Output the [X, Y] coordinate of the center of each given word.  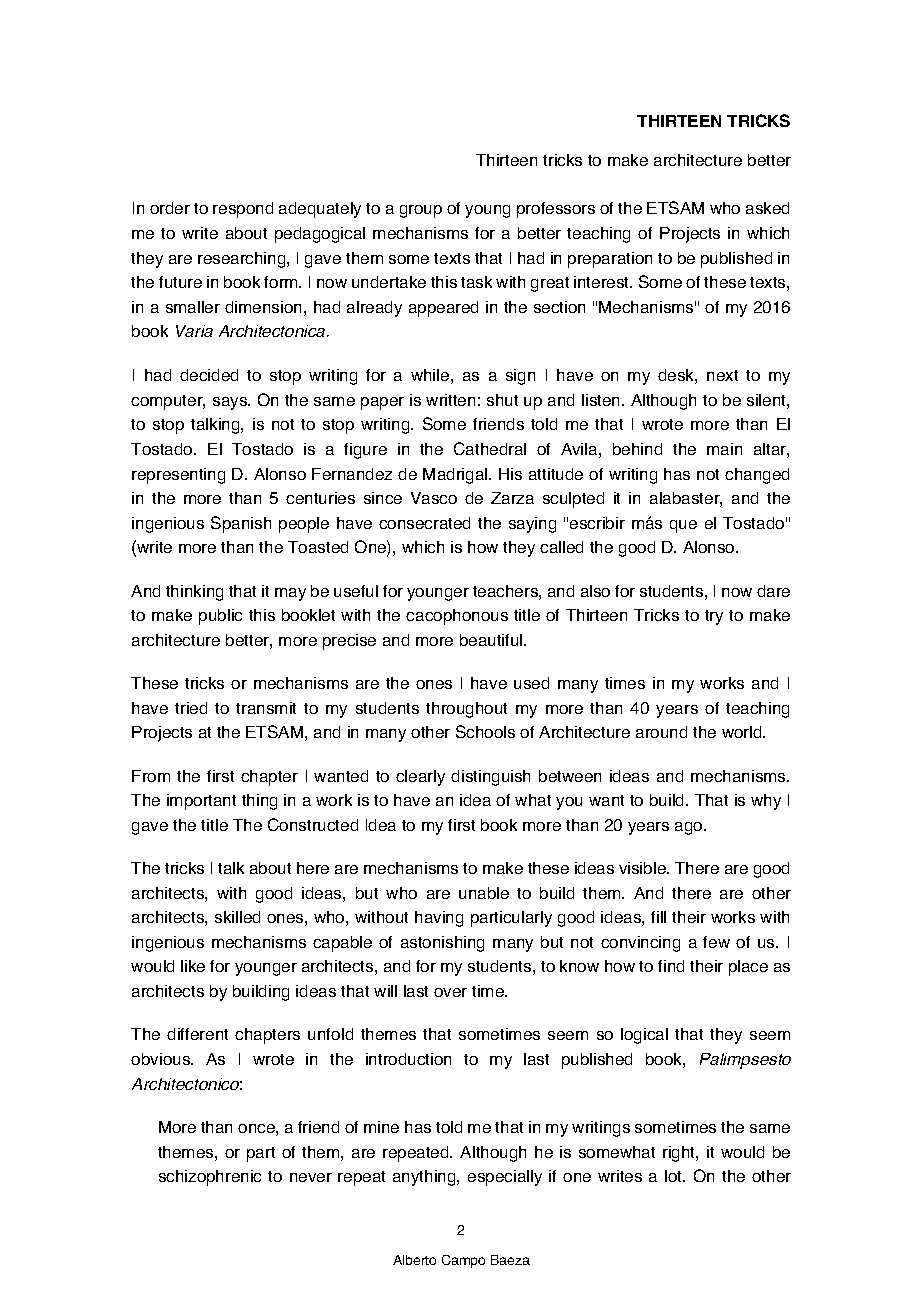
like [193, 966]
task [476, 282]
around [661, 732]
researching [243, 260]
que [683, 526]
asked [767, 208]
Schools [485, 731]
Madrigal [456, 476]
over [450, 992]
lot [675, 1176]
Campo [463, 1261]
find [671, 966]
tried [191, 708]
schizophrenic [210, 1178]
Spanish [241, 524]
